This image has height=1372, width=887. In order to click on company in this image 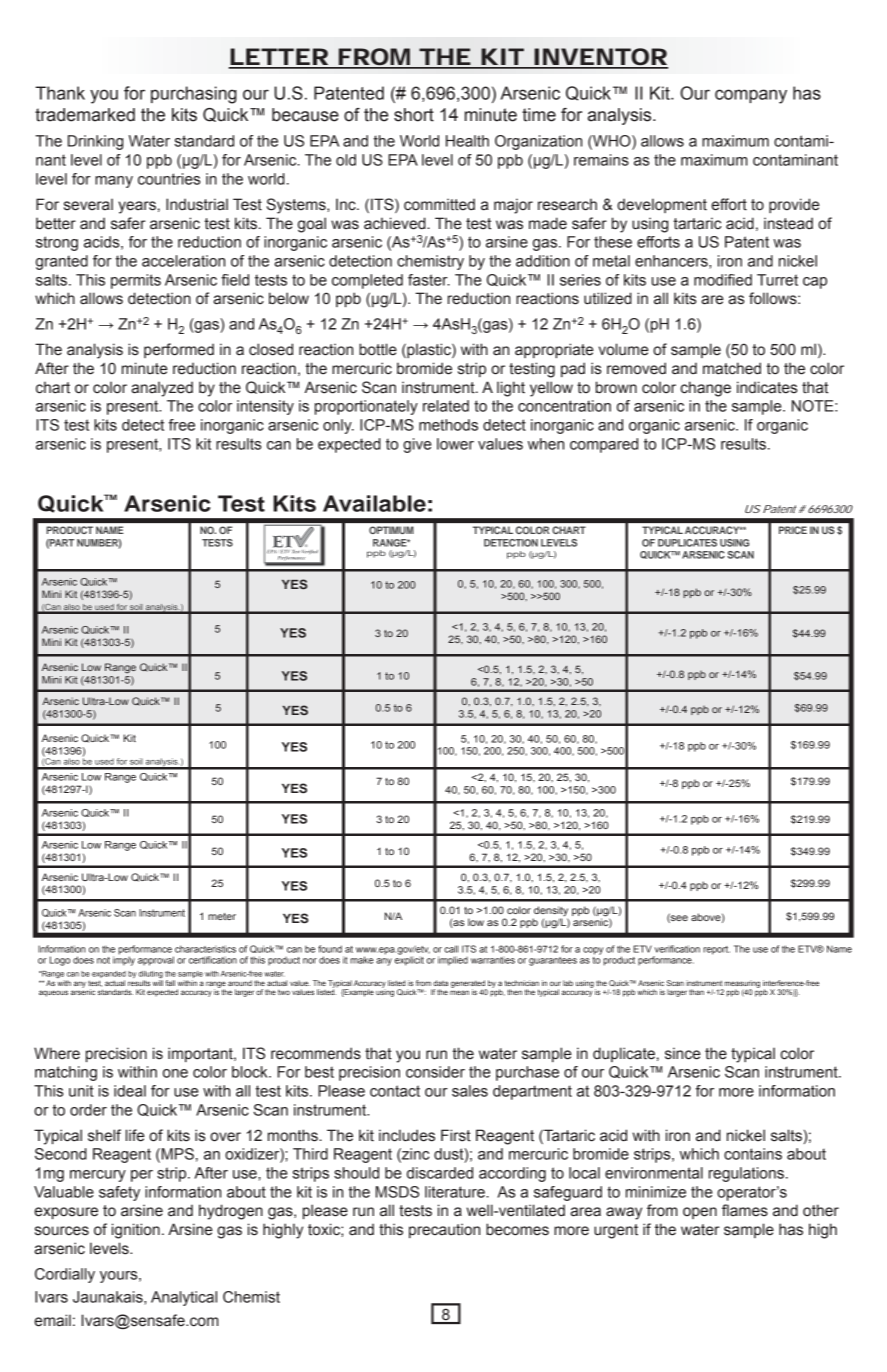, I will do `click(751, 96)`.
